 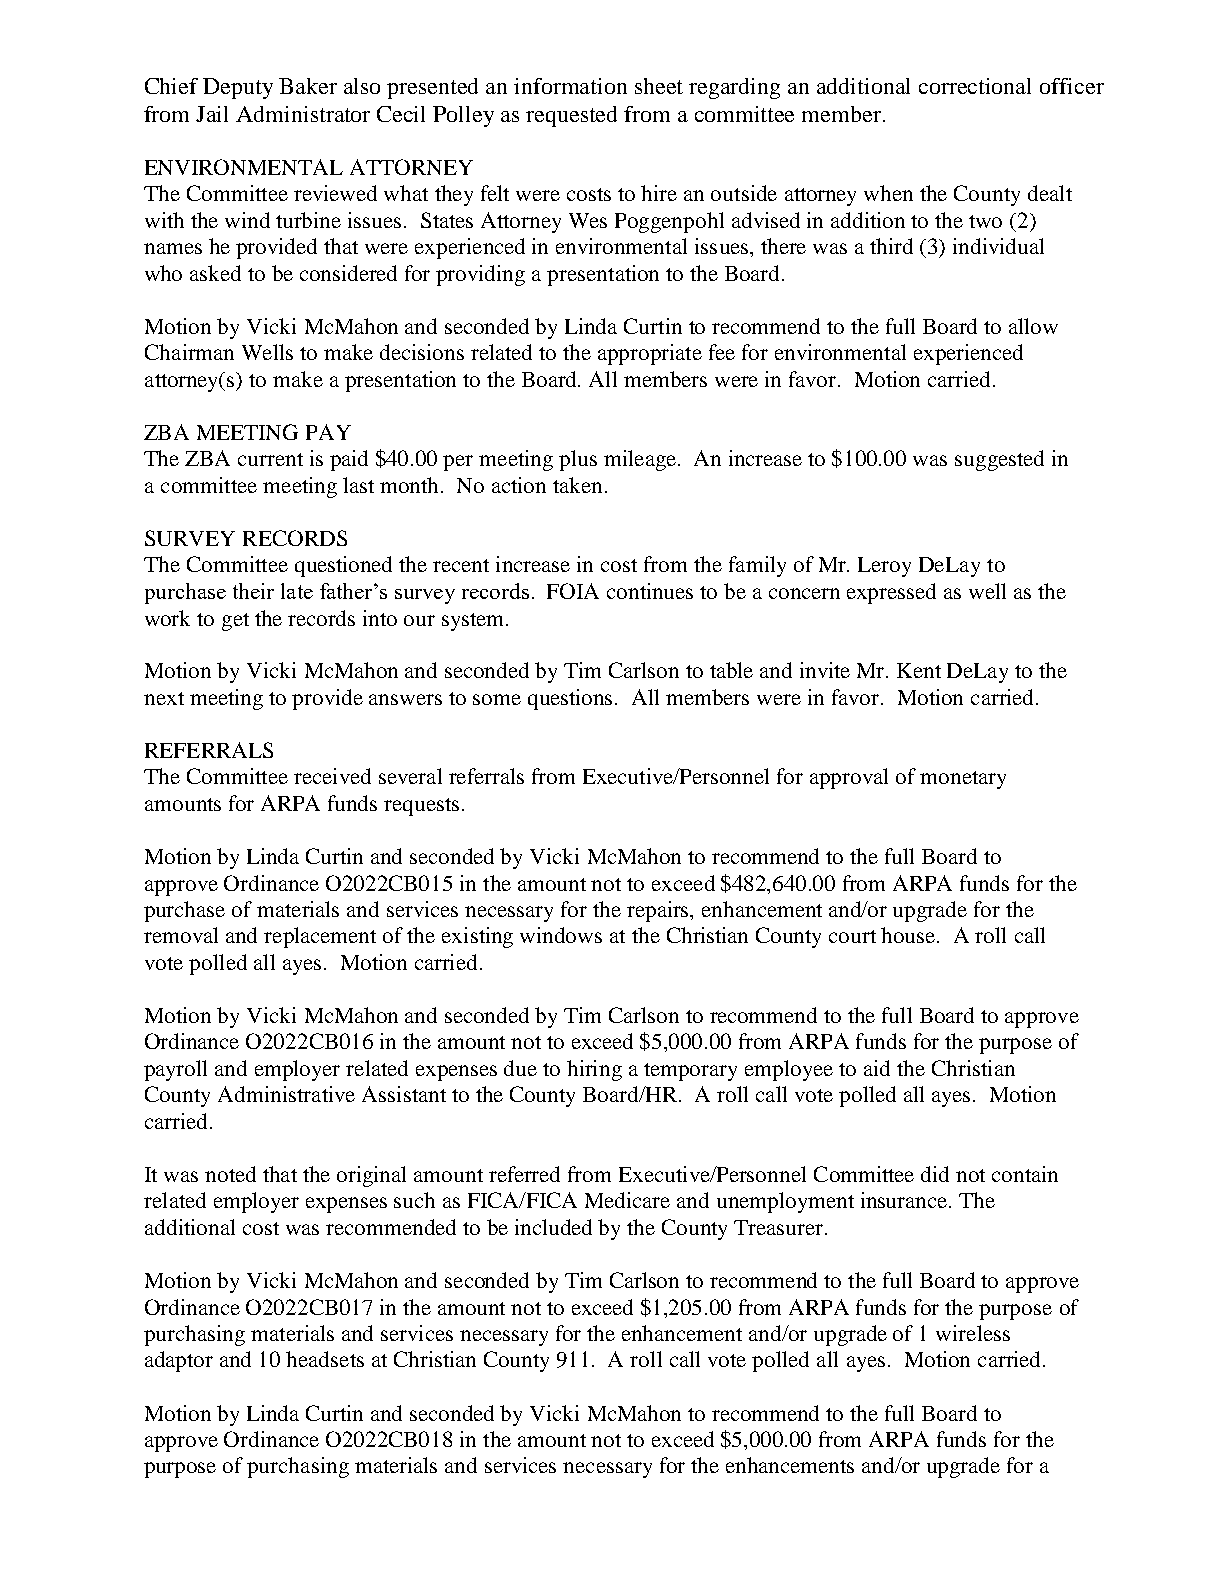 I want to click on hiring, so click(x=594, y=1070).
